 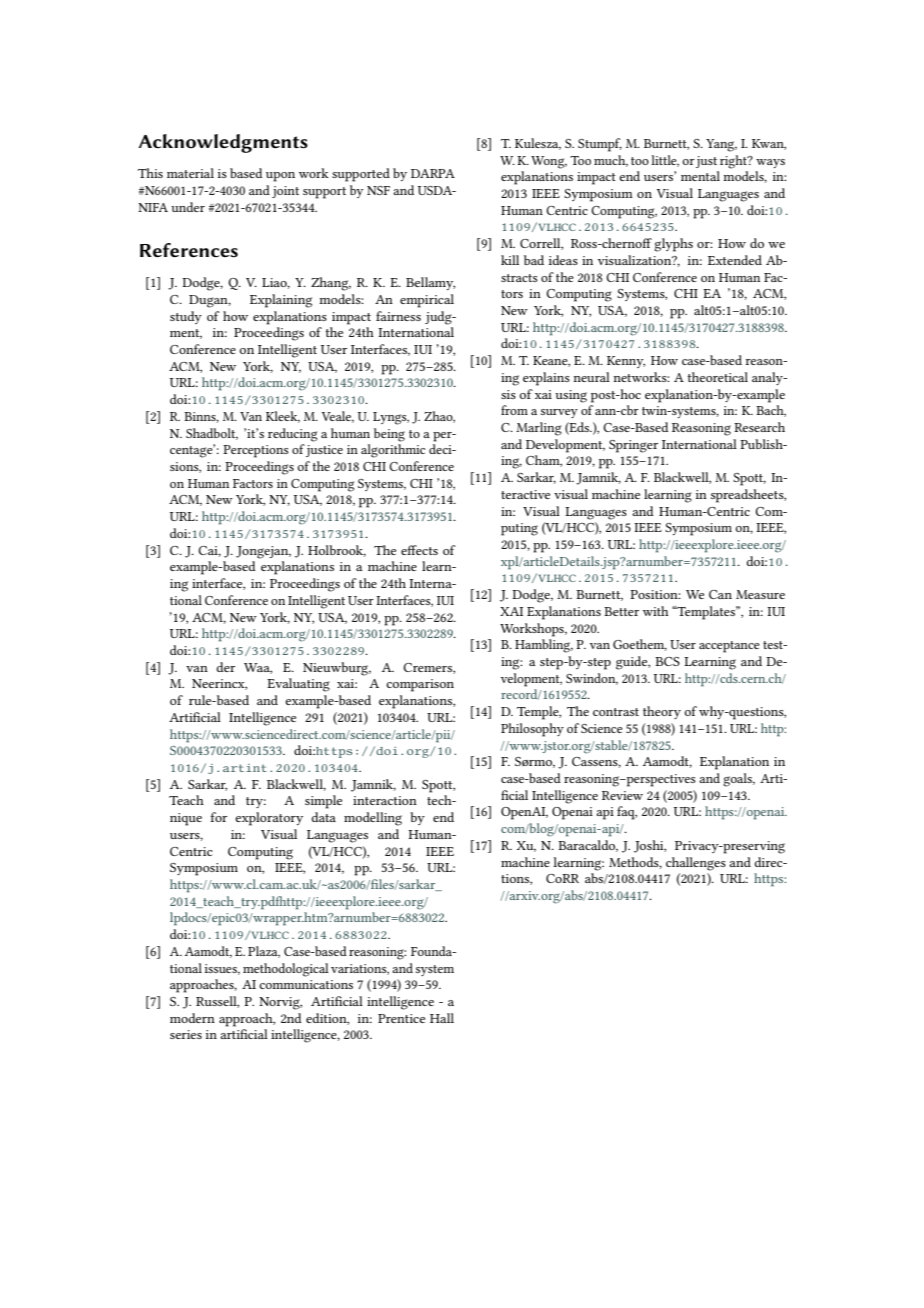 I want to click on exploratory, so click(x=269, y=819).
